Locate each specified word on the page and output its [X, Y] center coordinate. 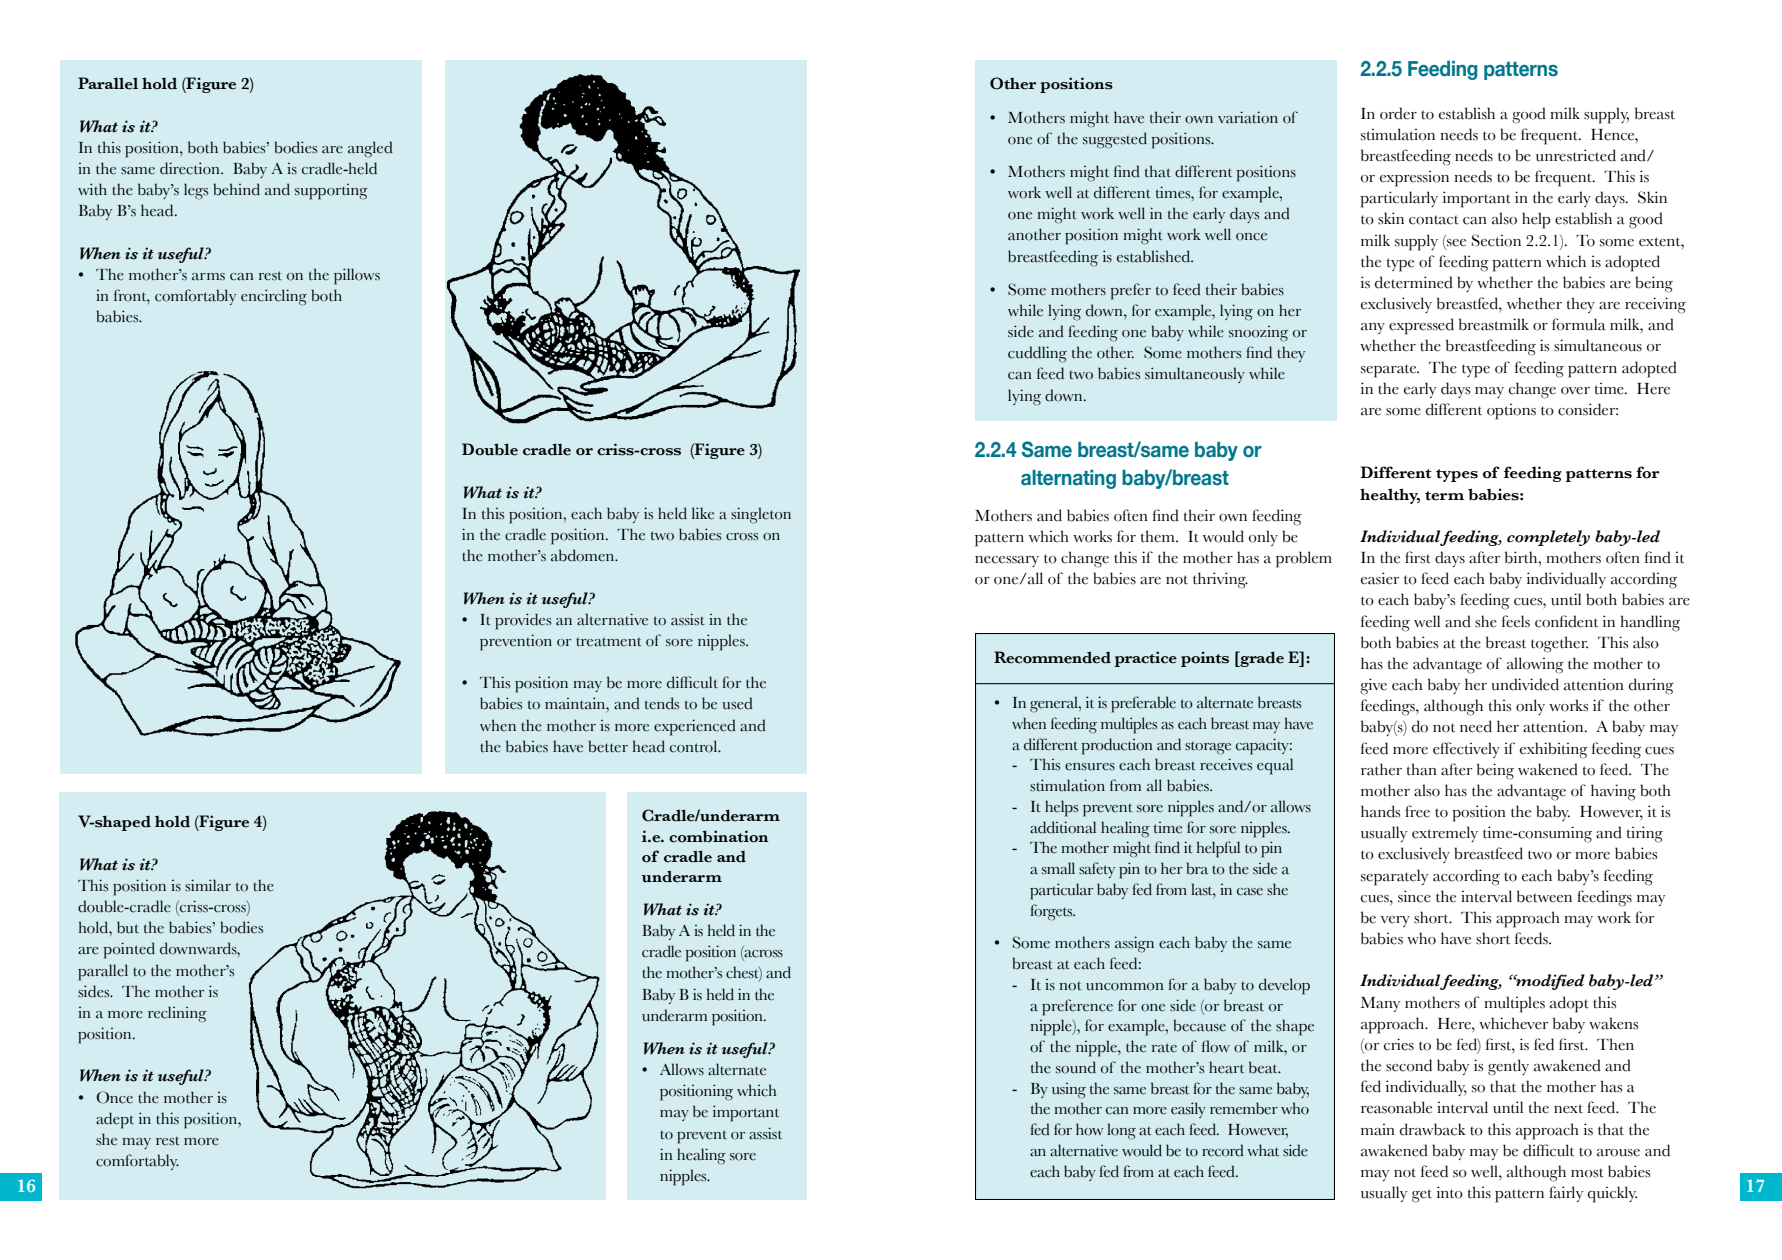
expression [1414, 178]
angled [370, 149]
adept [115, 1120]
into [1450, 1192]
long [1121, 1131]
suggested [1115, 140]
